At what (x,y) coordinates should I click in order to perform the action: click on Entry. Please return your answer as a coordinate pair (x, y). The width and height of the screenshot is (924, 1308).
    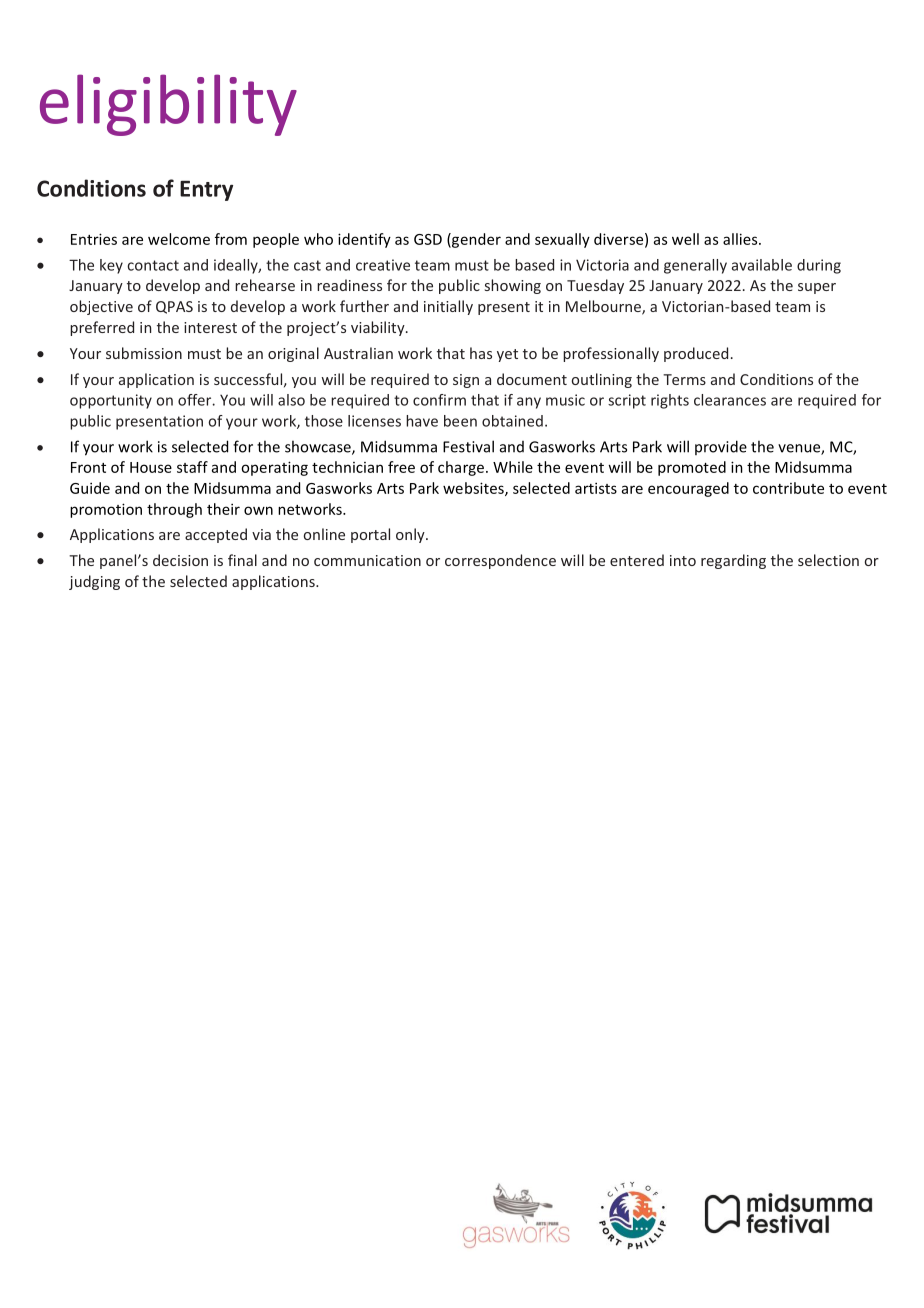
    Looking at the image, I should click on (206, 191).
